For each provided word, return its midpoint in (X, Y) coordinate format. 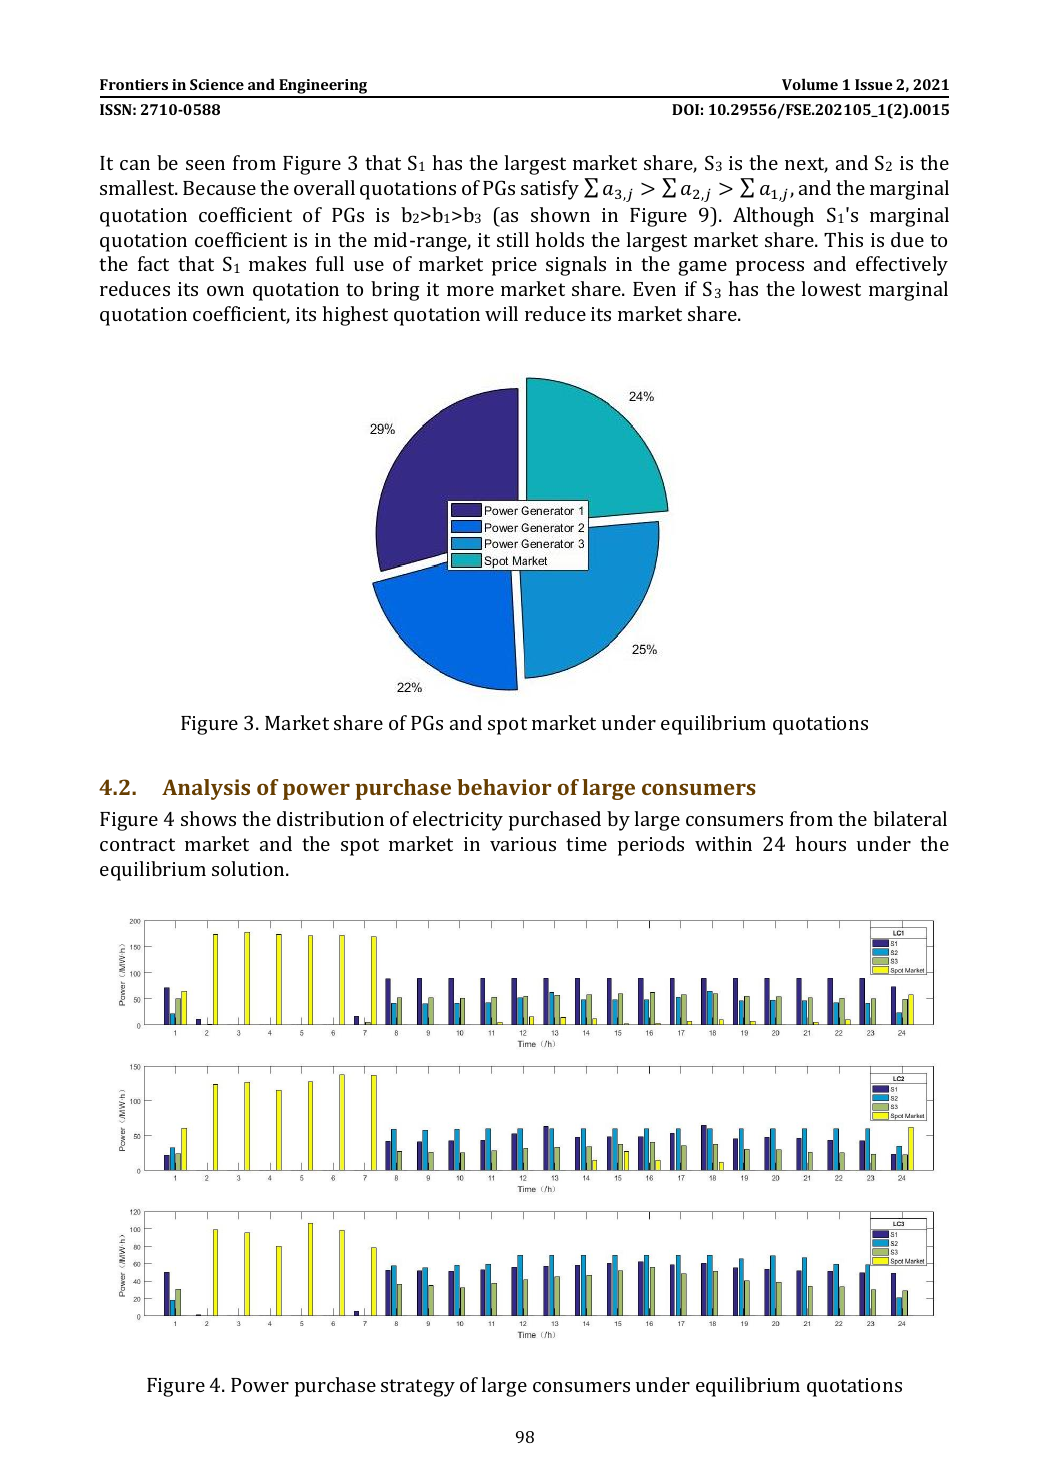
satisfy (550, 190)
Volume (810, 84)
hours (820, 843)
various (523, 844)
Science (217, 84)
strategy (418, 1388)
